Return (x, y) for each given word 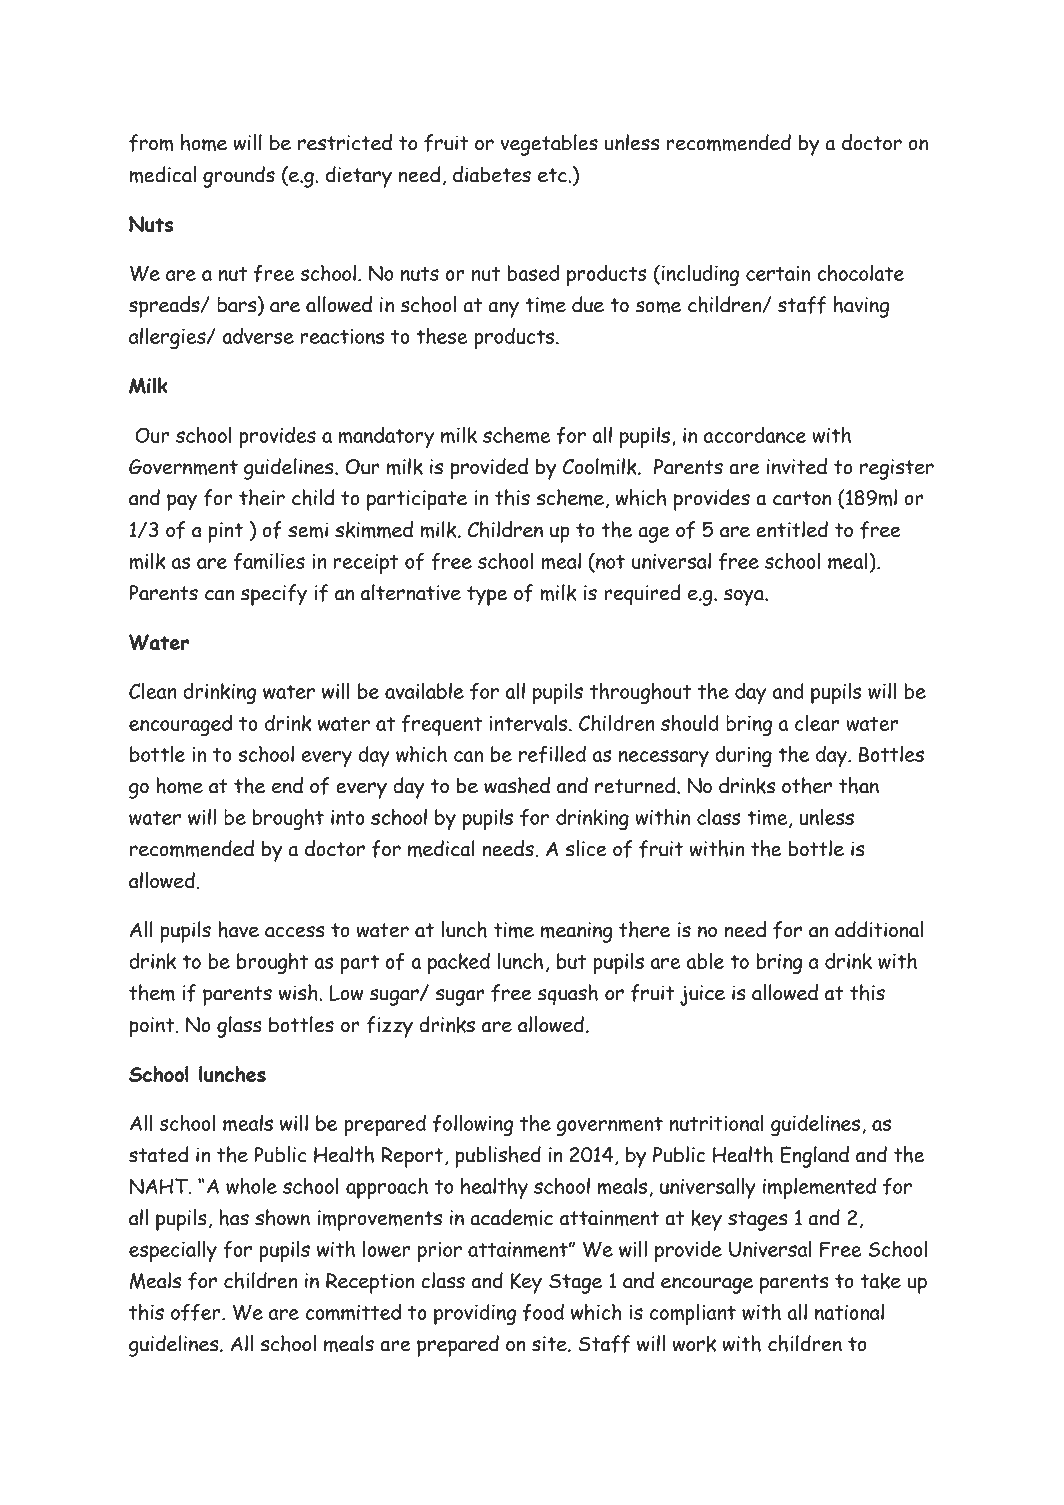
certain (778, 273)
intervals (529, 723)
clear (817, 722)
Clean (153, 690)
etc (553, 175)
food (543, 1312)
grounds (239, 177)
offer (197, 1312)
